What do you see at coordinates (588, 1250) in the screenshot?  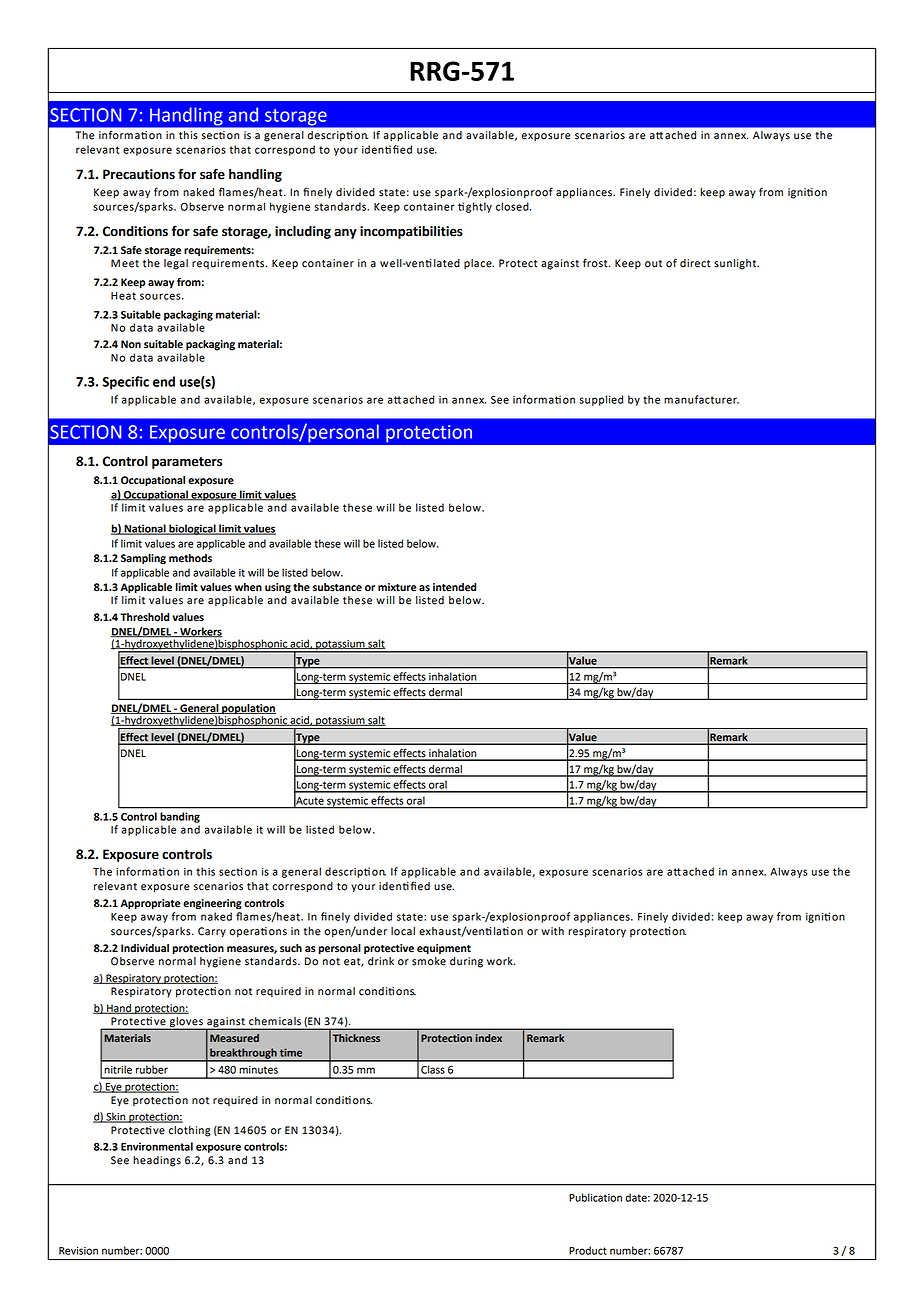 I see `Product` at bounding box center [588, 1250].
